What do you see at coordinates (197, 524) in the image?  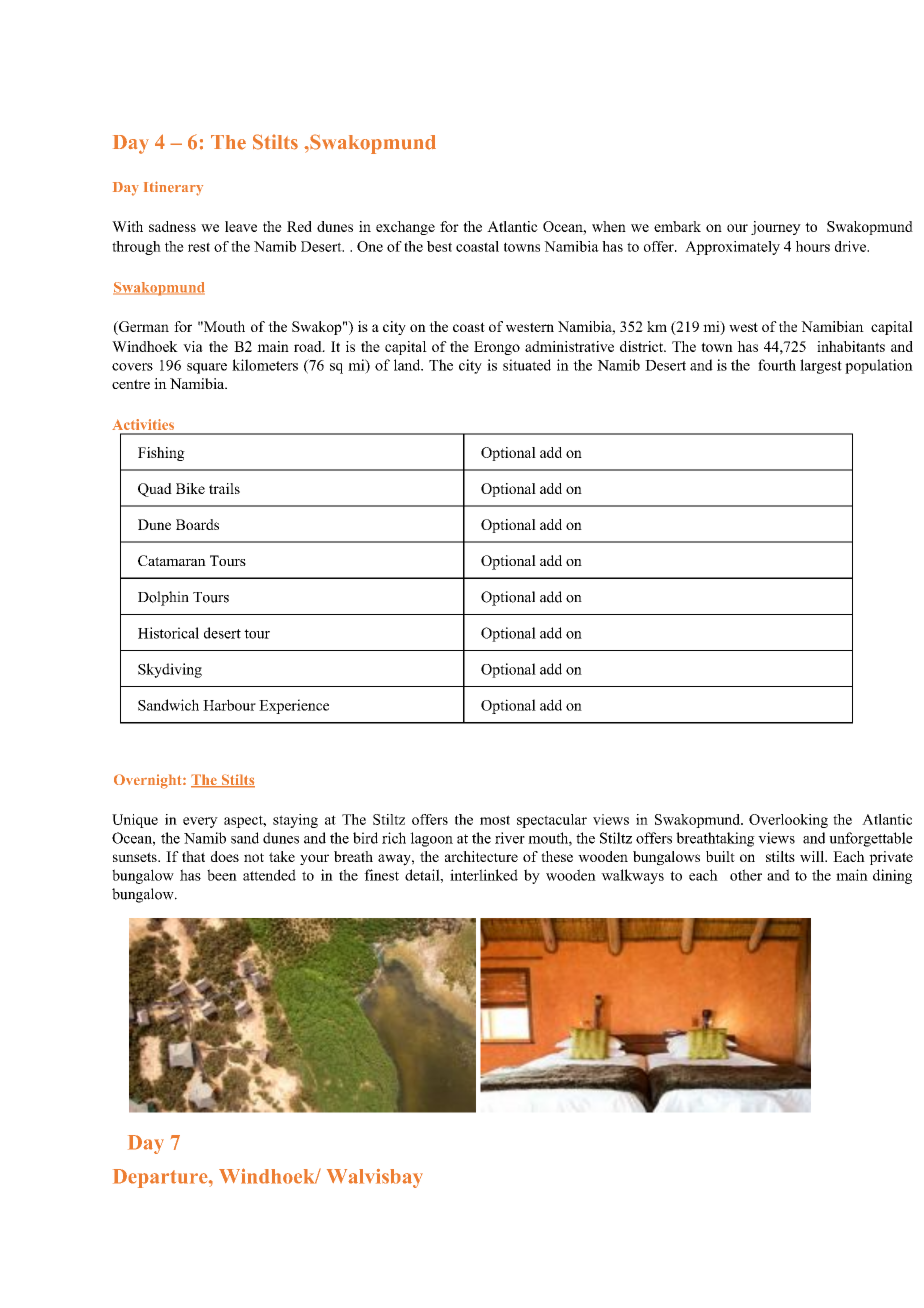 I see `Boards` at bounding box center [197, 524].
